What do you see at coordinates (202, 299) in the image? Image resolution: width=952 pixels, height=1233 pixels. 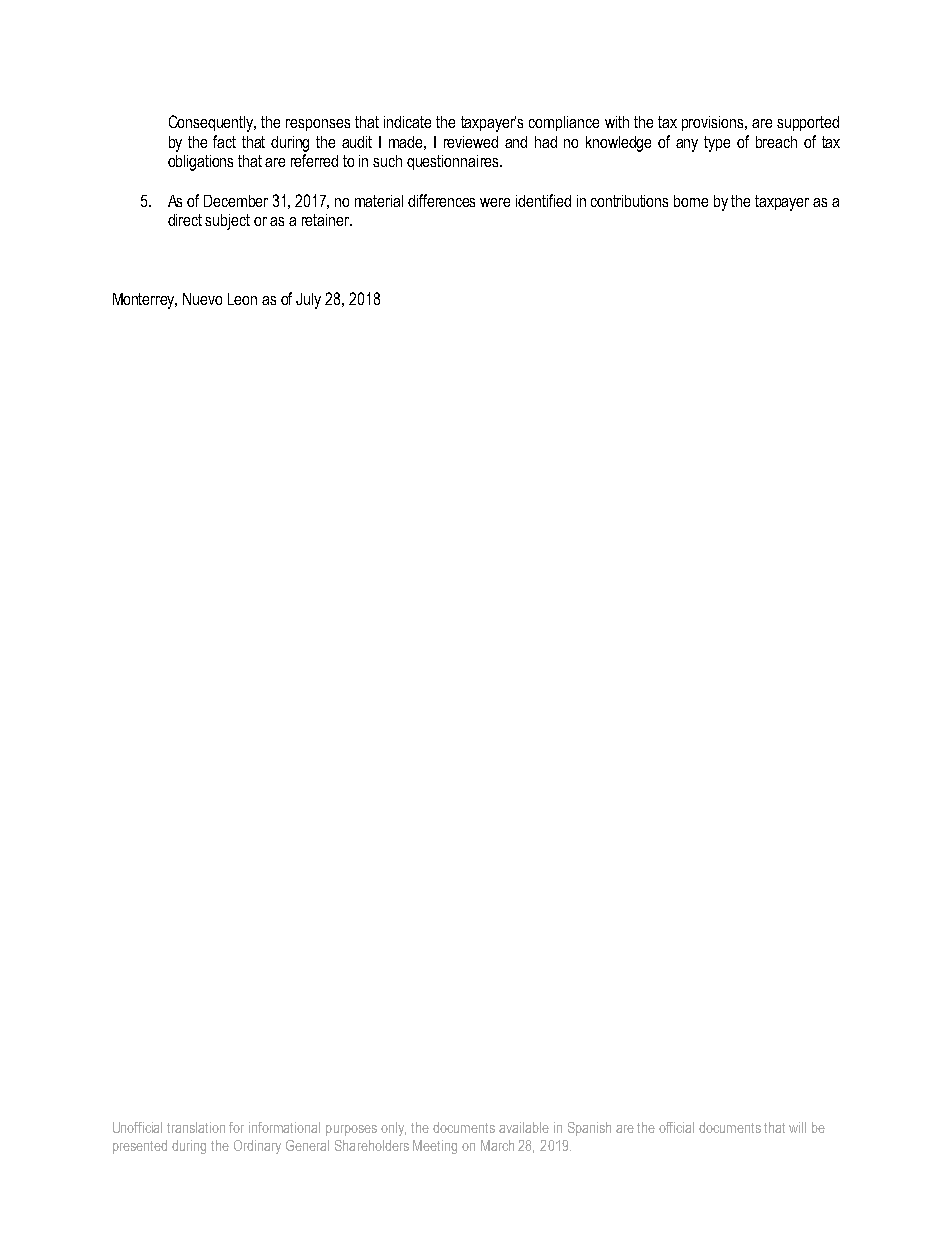 I see `Nuevo` at bounding box center [202, 299].
